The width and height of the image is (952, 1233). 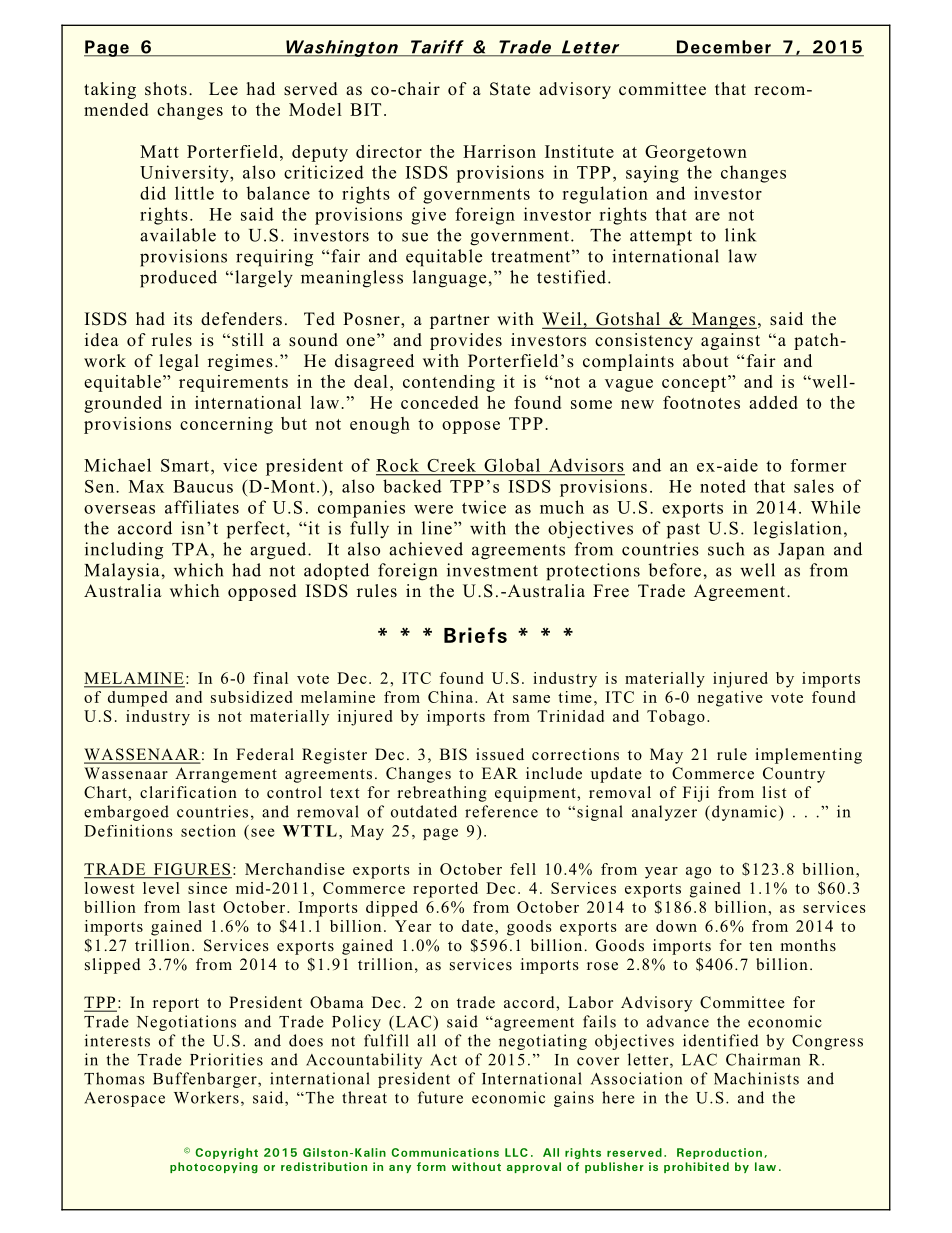 What do you see at coordinates (449, 279) in the image?
I see `language` at bounding box center [449, 279].
